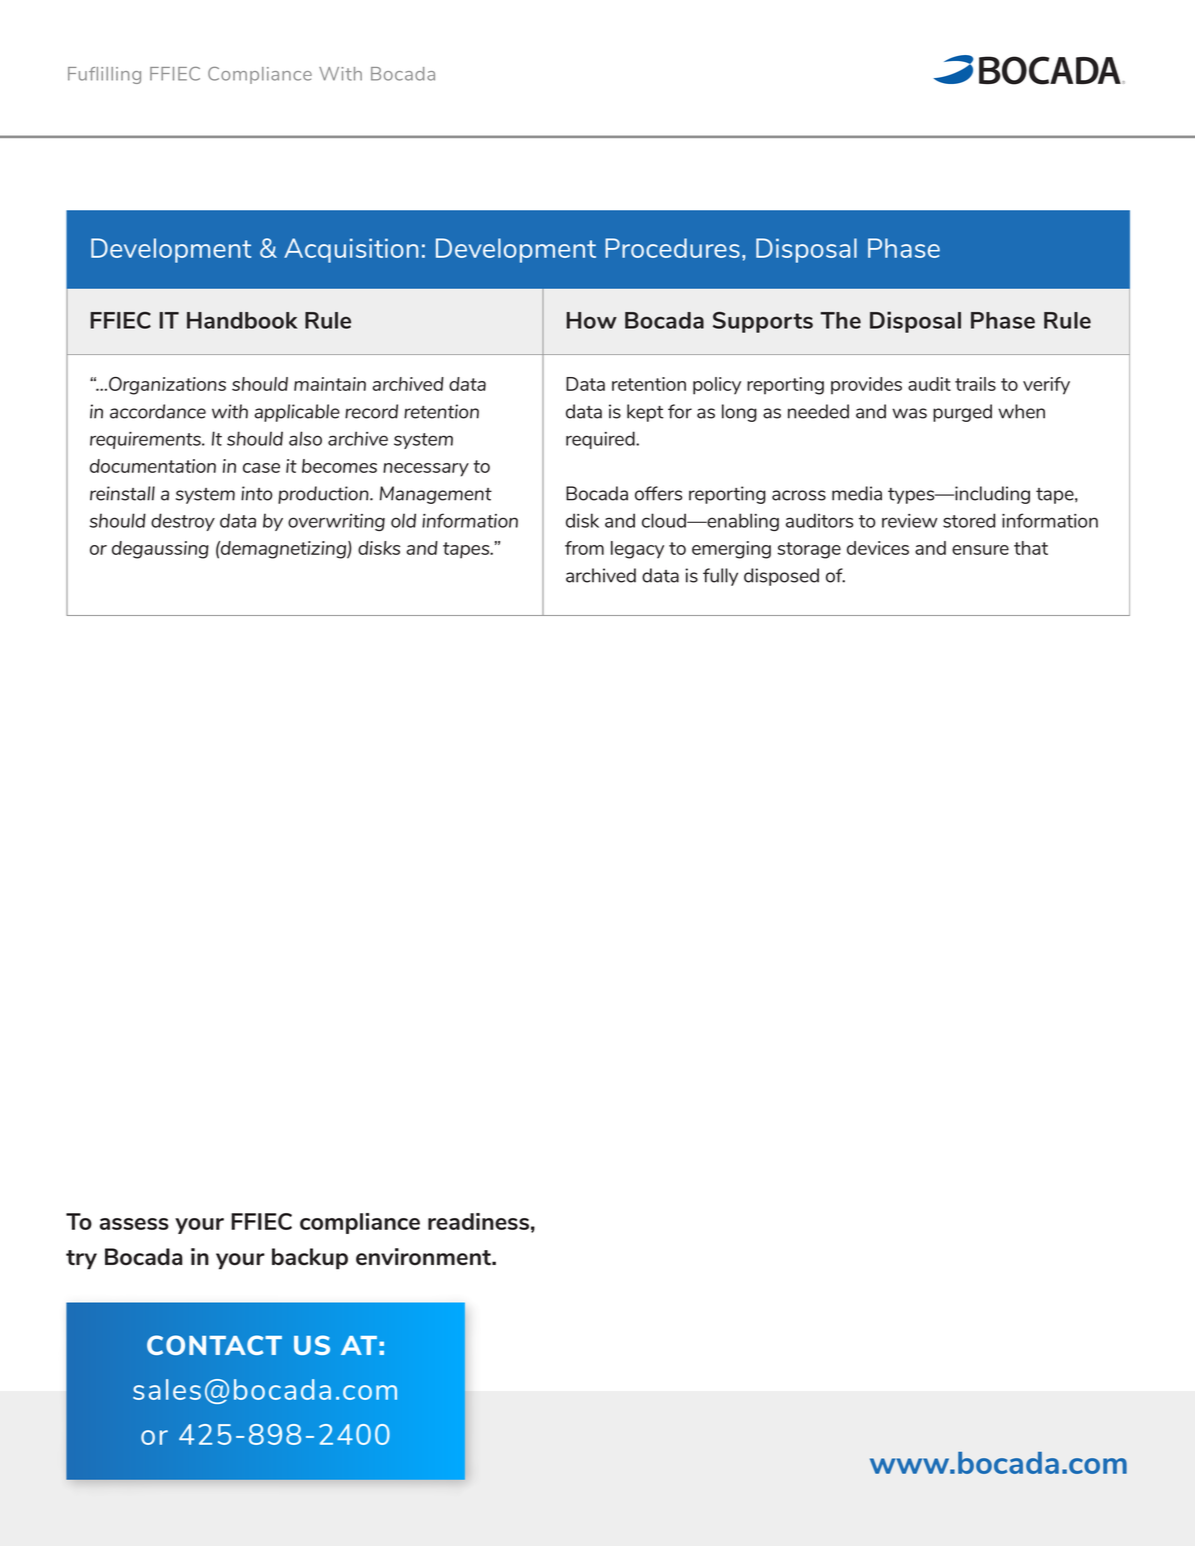 The height and width of the screenshot is (1546, 1195). I want to click on How, so click(591, 320).
